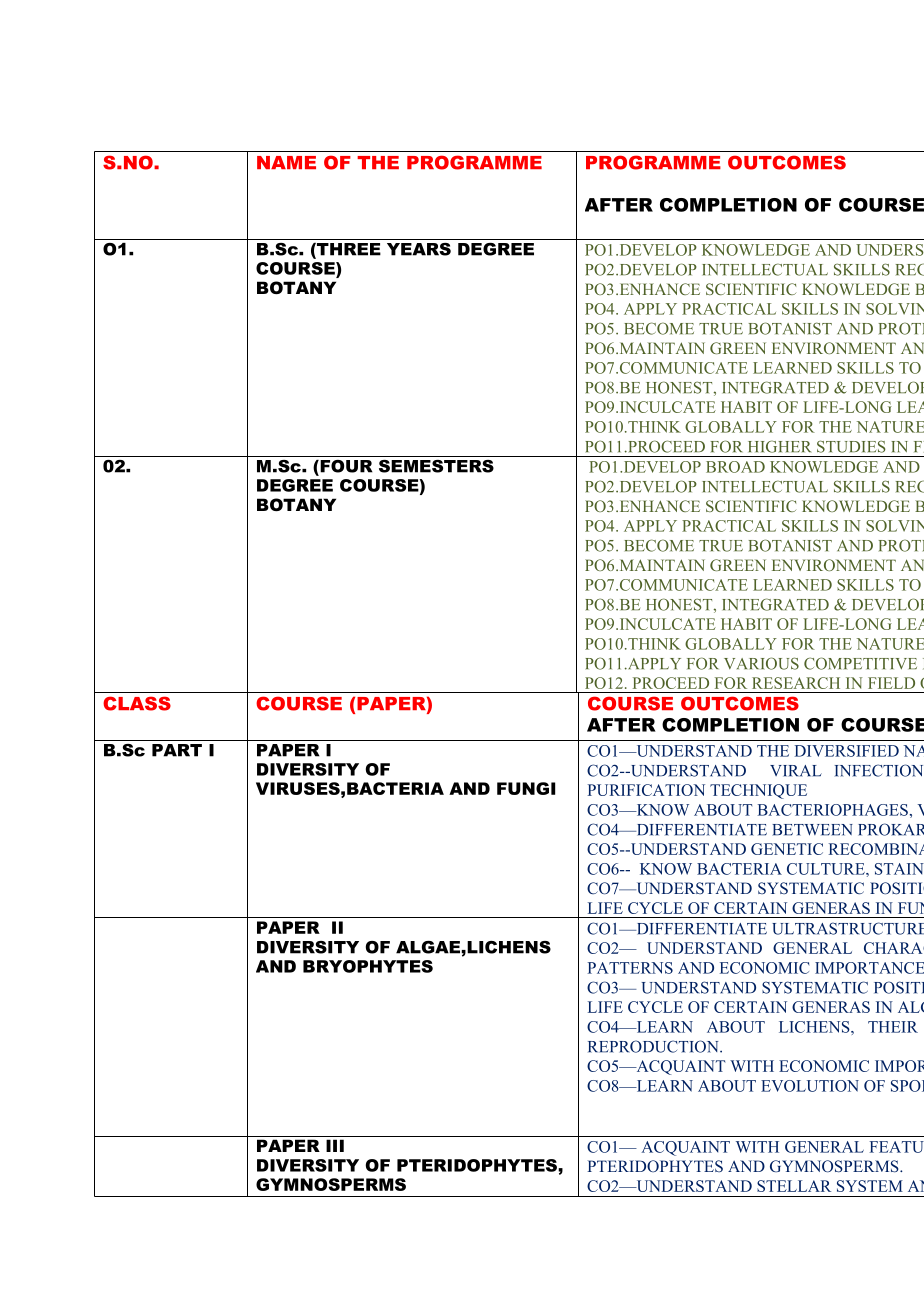 This image has width=924, height=1307. I want to click on VIRAL, so click(796, 771).
